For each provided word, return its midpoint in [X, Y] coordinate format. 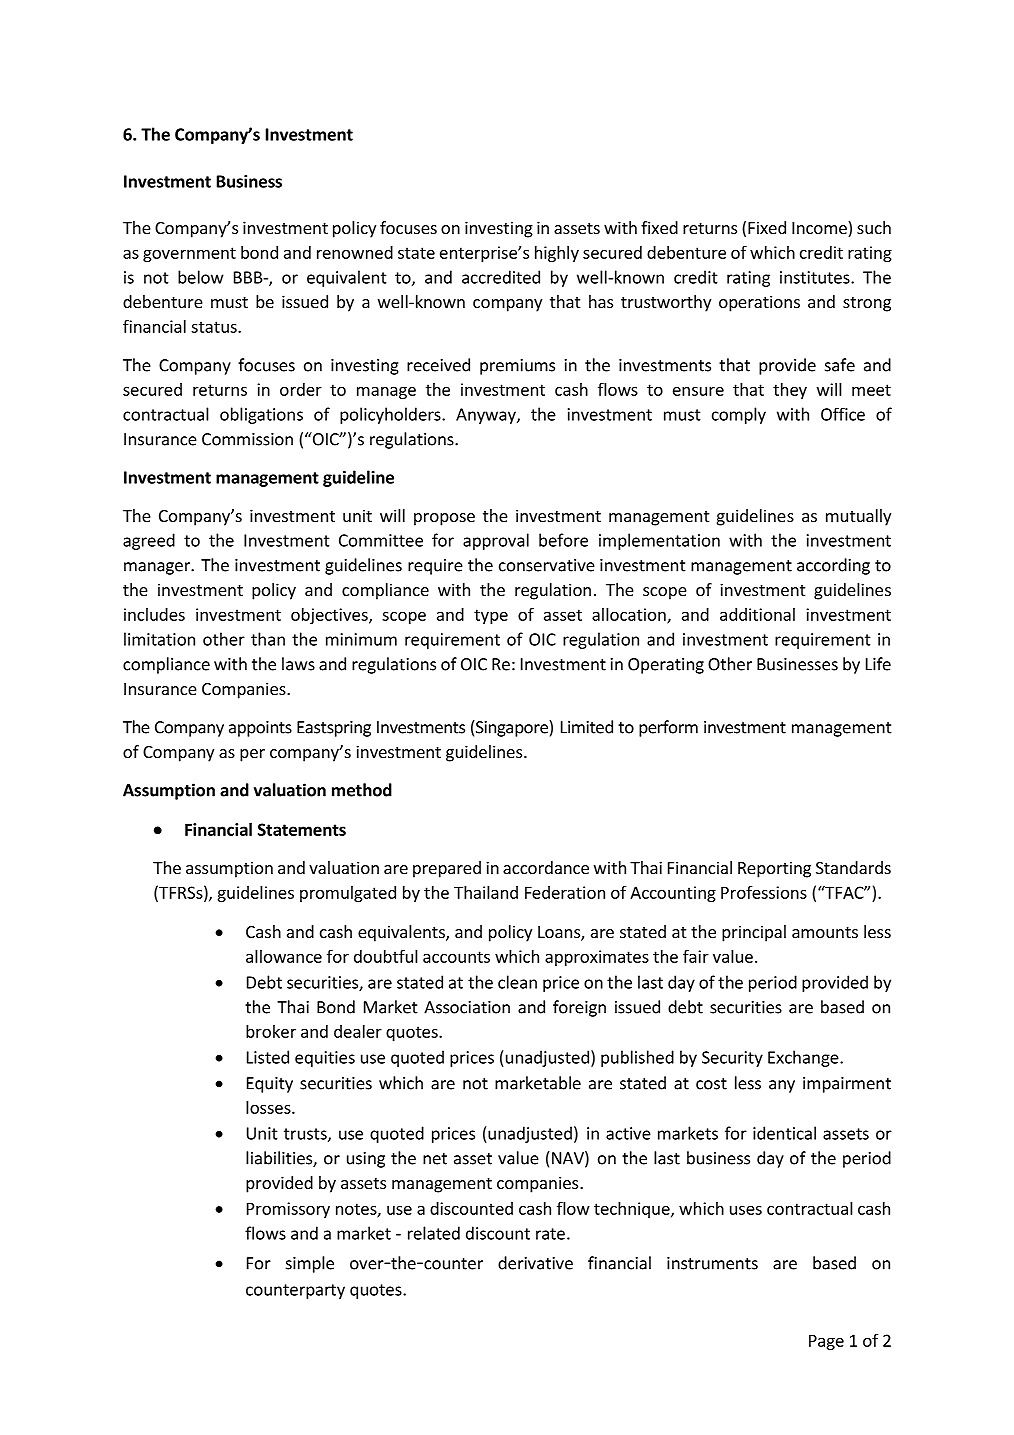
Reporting [774, 869]
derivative [535, 1263]
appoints [260, 729]
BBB [249, 277]
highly [557, 254]
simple [310, 1264]
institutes [816, 277]
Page [826, 1342]
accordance [546, 867]
